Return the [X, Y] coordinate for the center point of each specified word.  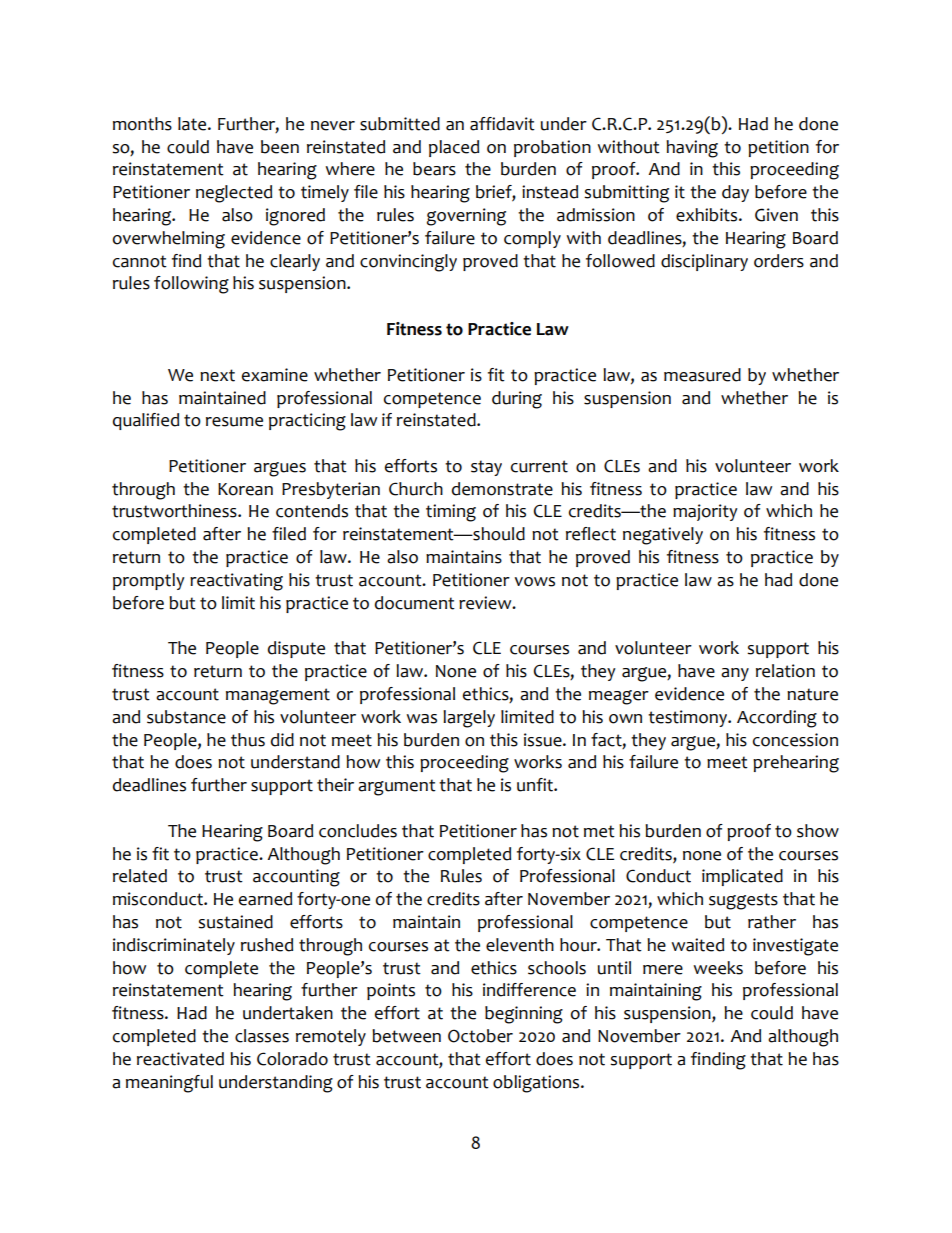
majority [705, 512]
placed [454, 148]
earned [265, 899]
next [217, 375]
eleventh [520, 945]
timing [451, 513]
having [692, 149]
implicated [742, 877]
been [280, 147]
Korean [245, 489]
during [517, 400]
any [735, 674]
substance [186, 717]
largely [469, 719]
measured [702, 375]
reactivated [180, 1059]
